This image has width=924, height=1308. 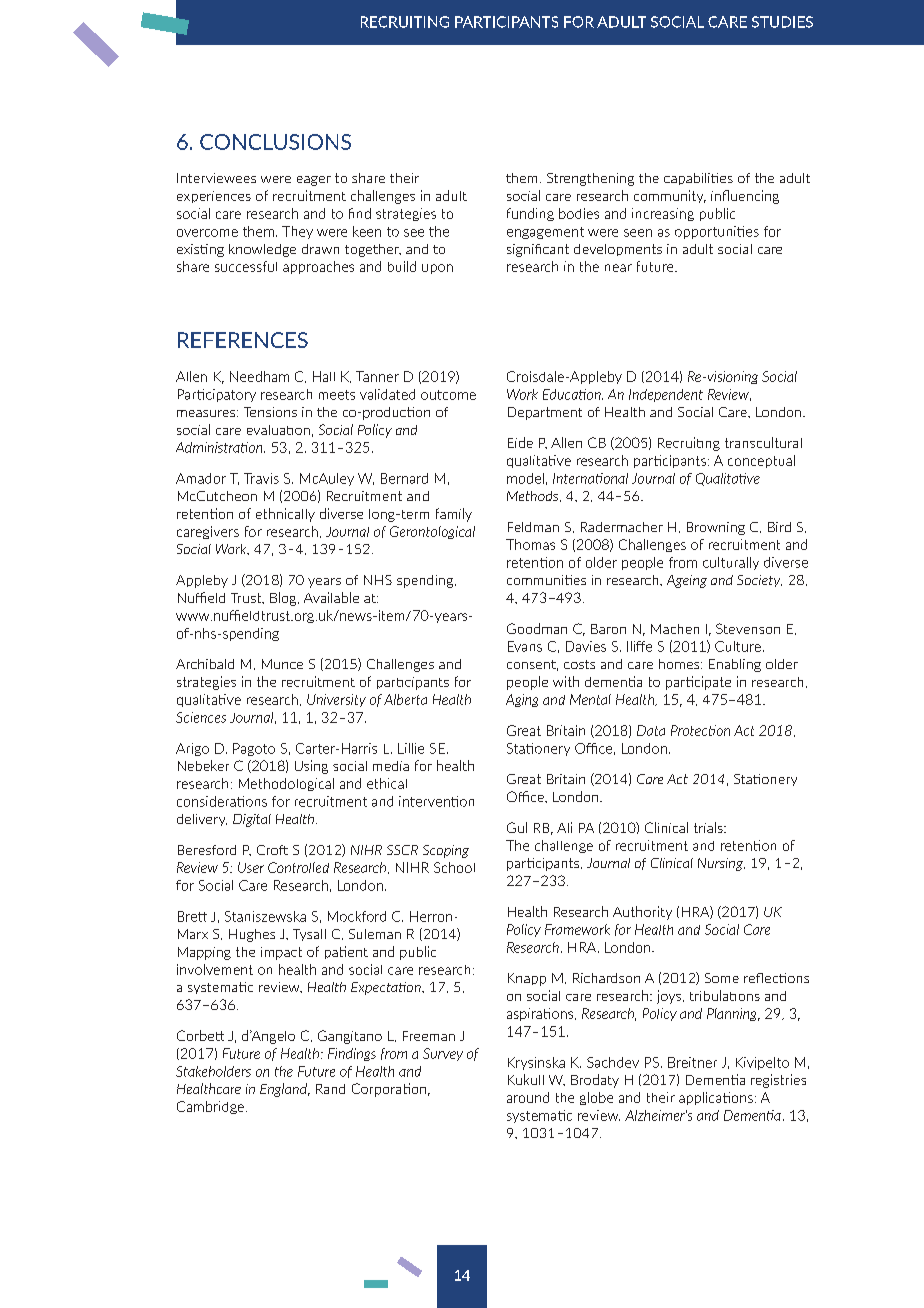 I want to click on conclusions, so click(x=275, y=142).
